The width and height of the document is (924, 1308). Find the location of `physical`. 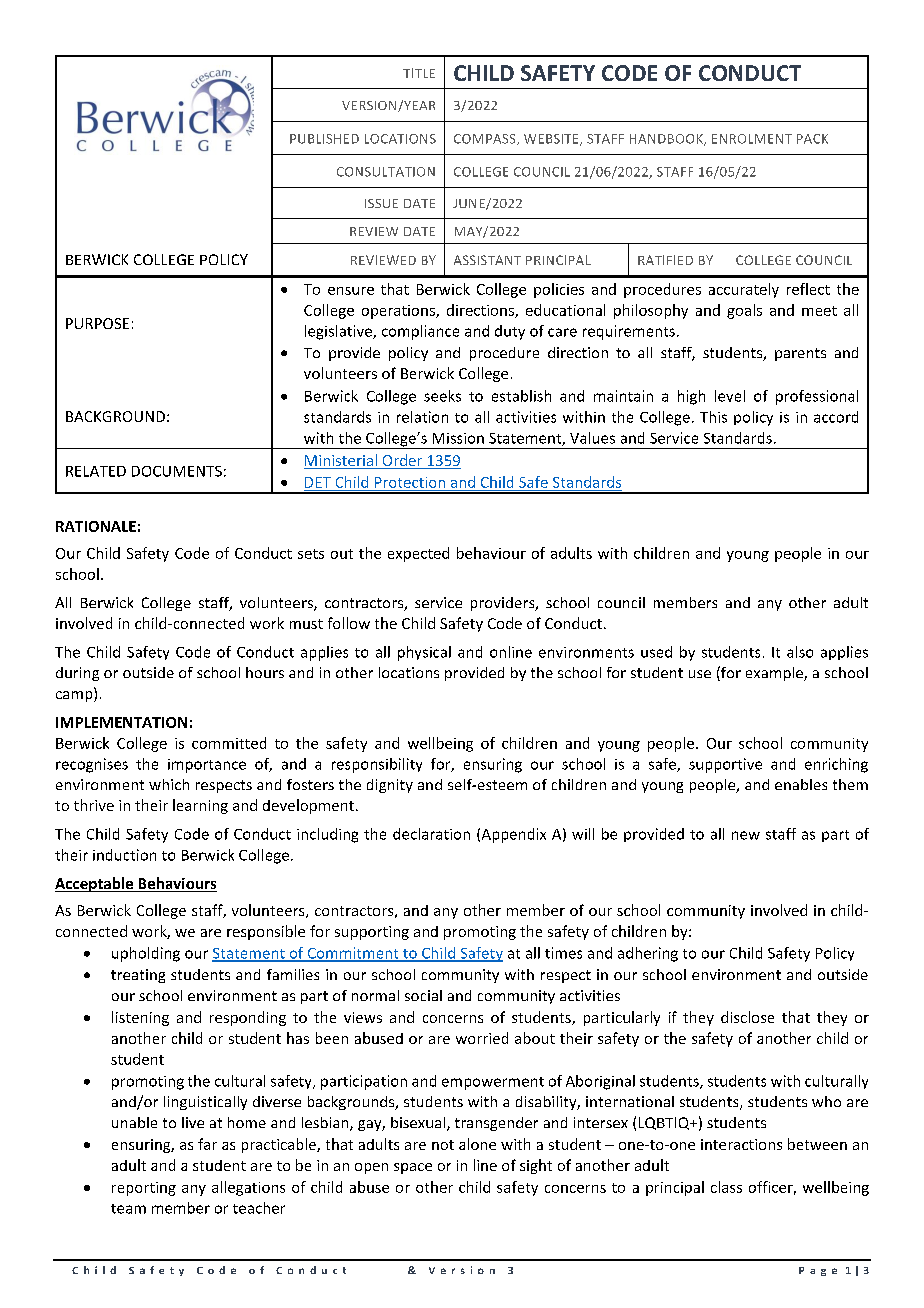

physical is located at coordinates (424, 653).
